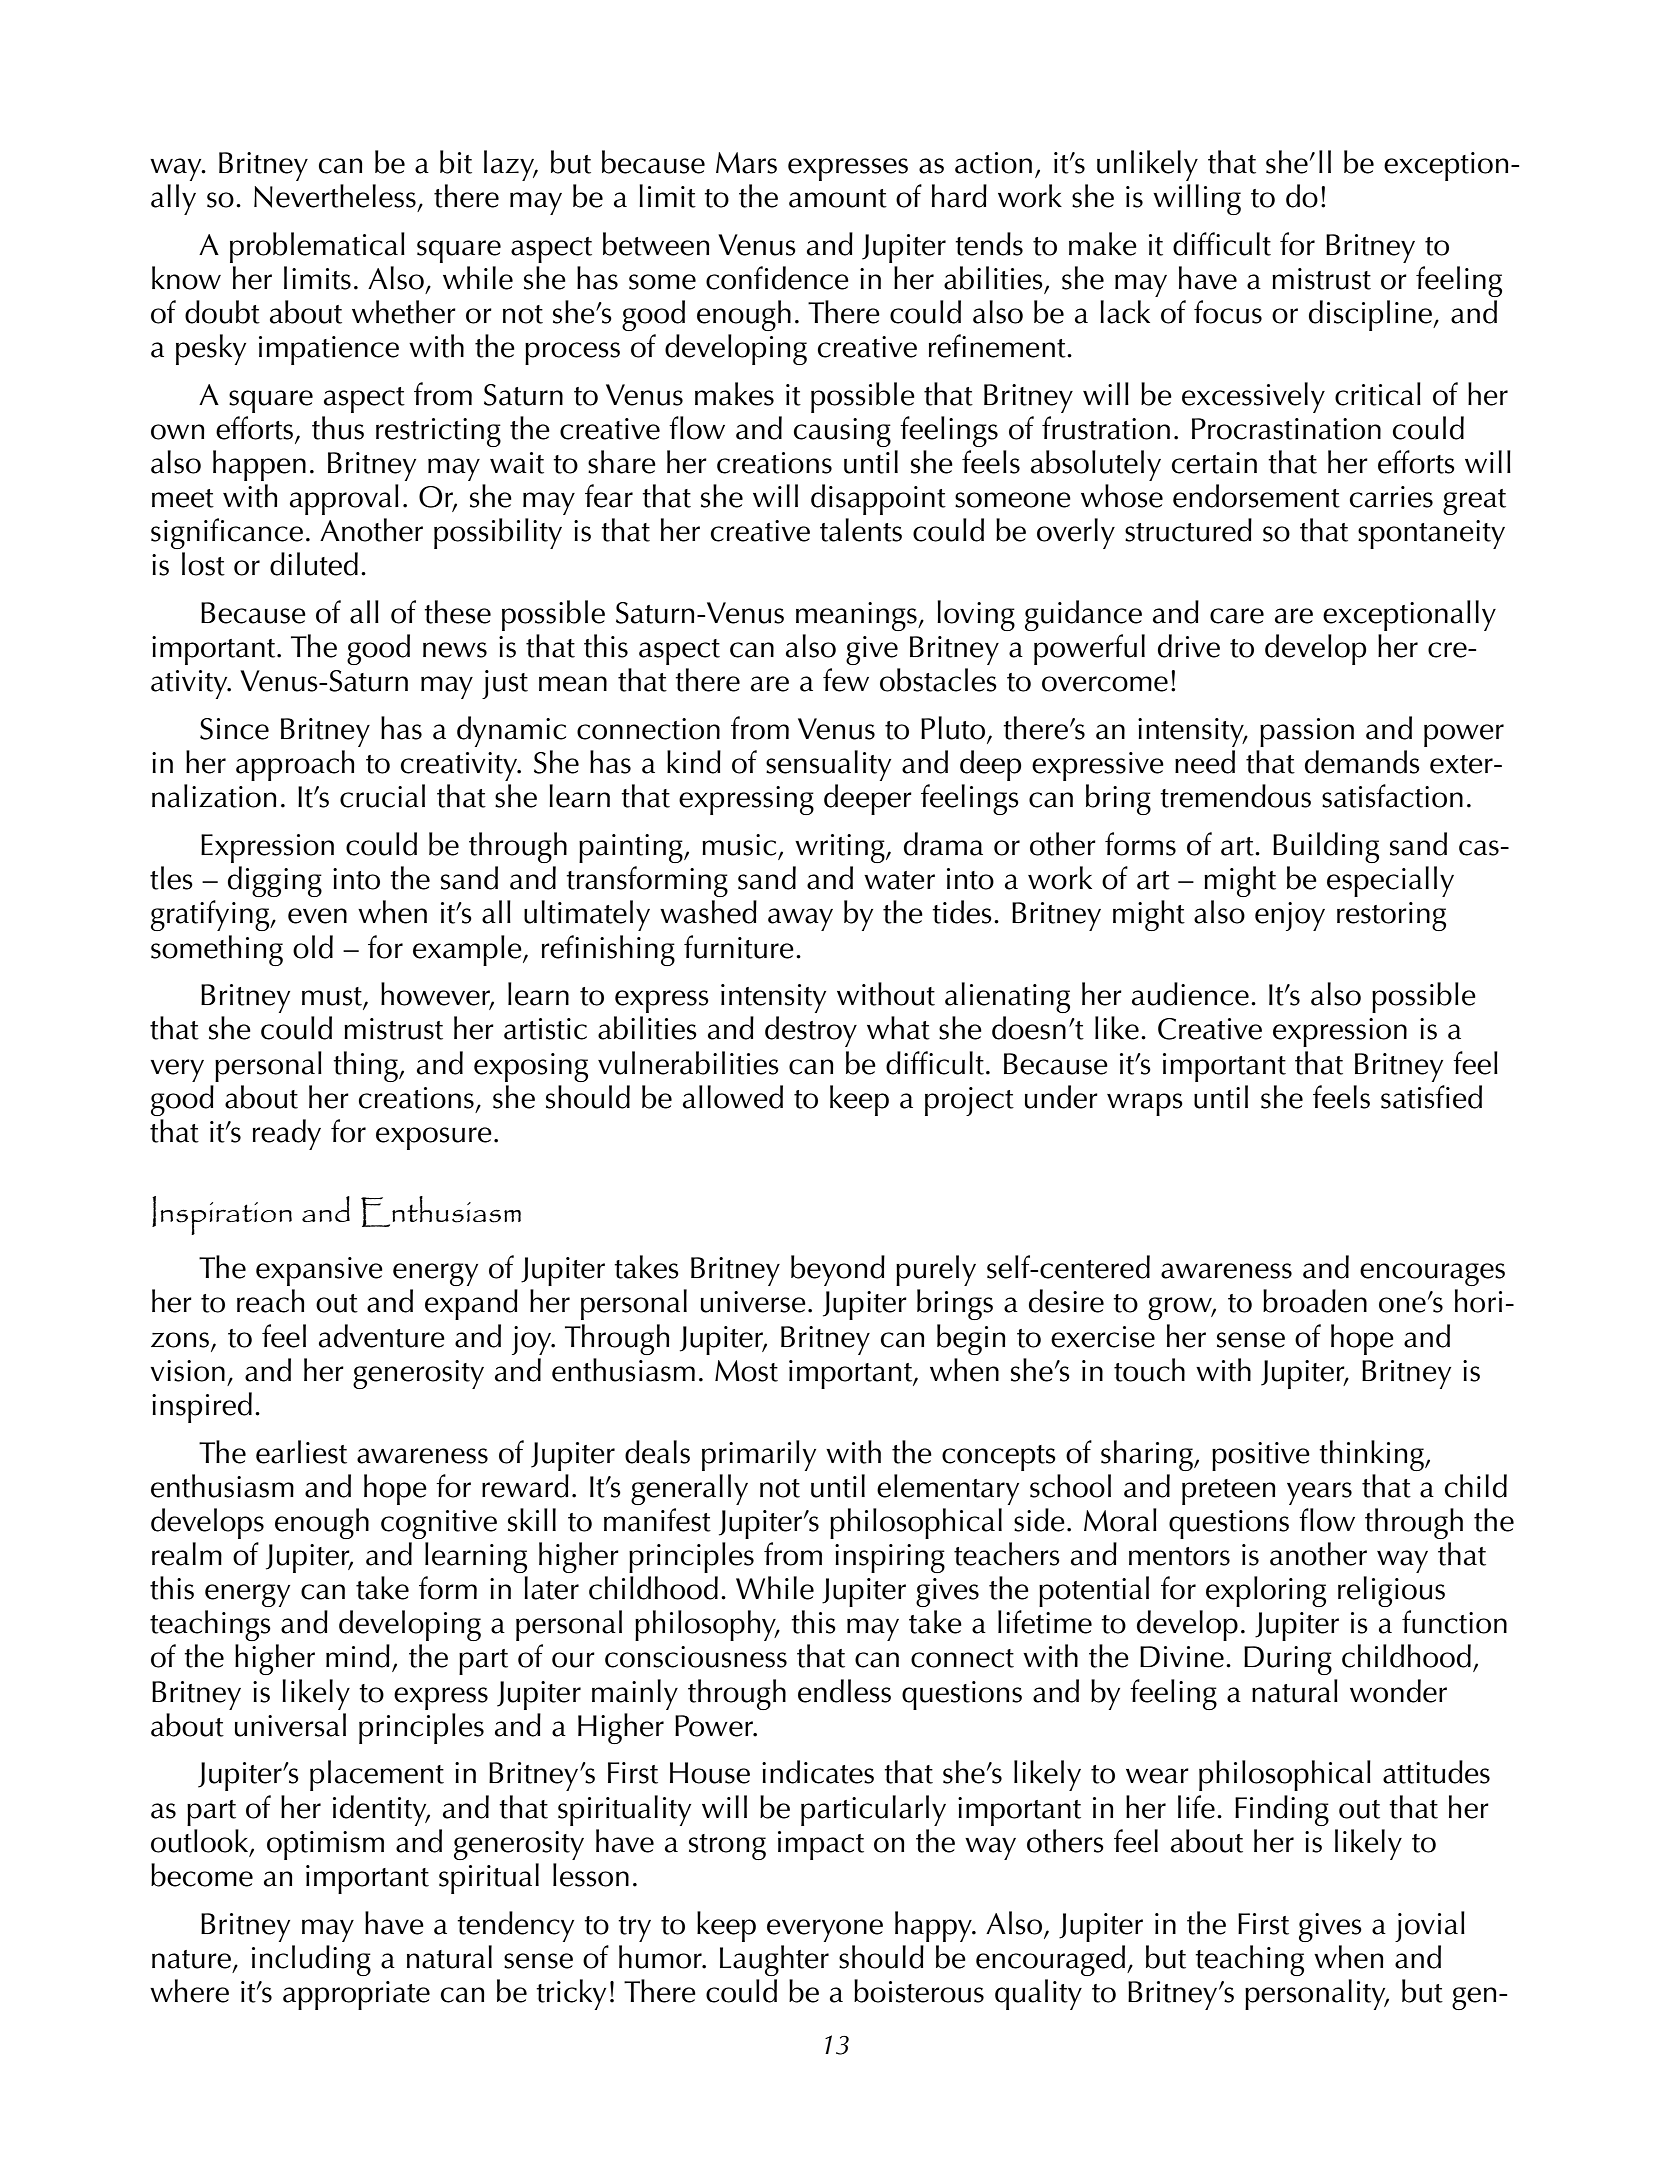  What do you see at coordinates (1237, 616) in the document?
I see `care` at bounding box center [1237, 616].
